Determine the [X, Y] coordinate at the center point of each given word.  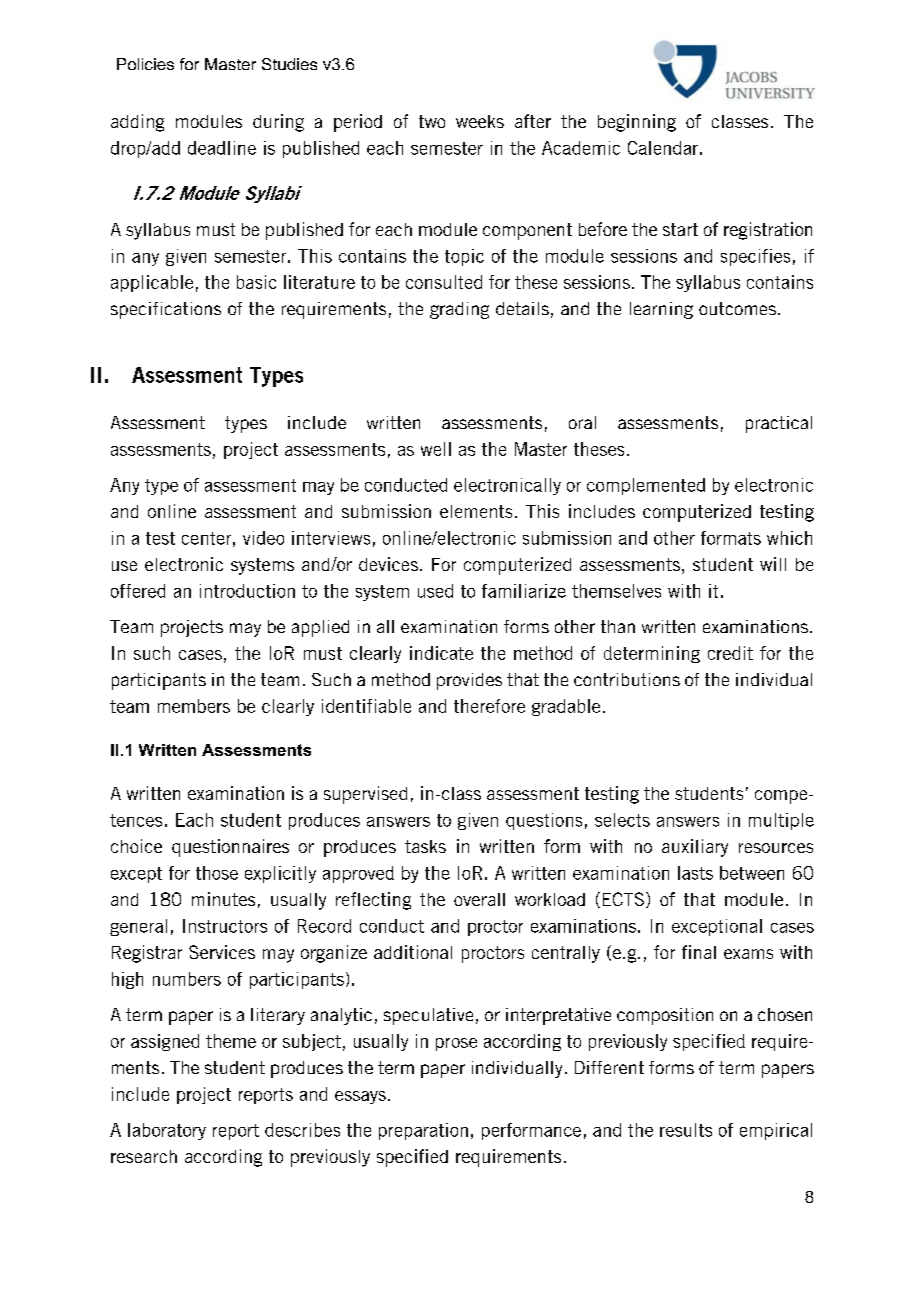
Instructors [225, 926]
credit [730, 653]
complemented [646, 486]
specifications [166, 310]
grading [459, 310]
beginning [637, 123]
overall [479, 899]
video [263, 538]
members [194, 706]
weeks [480, 121]
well [436, 449]
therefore [489, 706]
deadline [222, 148]
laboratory [167, 1131]
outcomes [737, 308]
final [699, 952]
